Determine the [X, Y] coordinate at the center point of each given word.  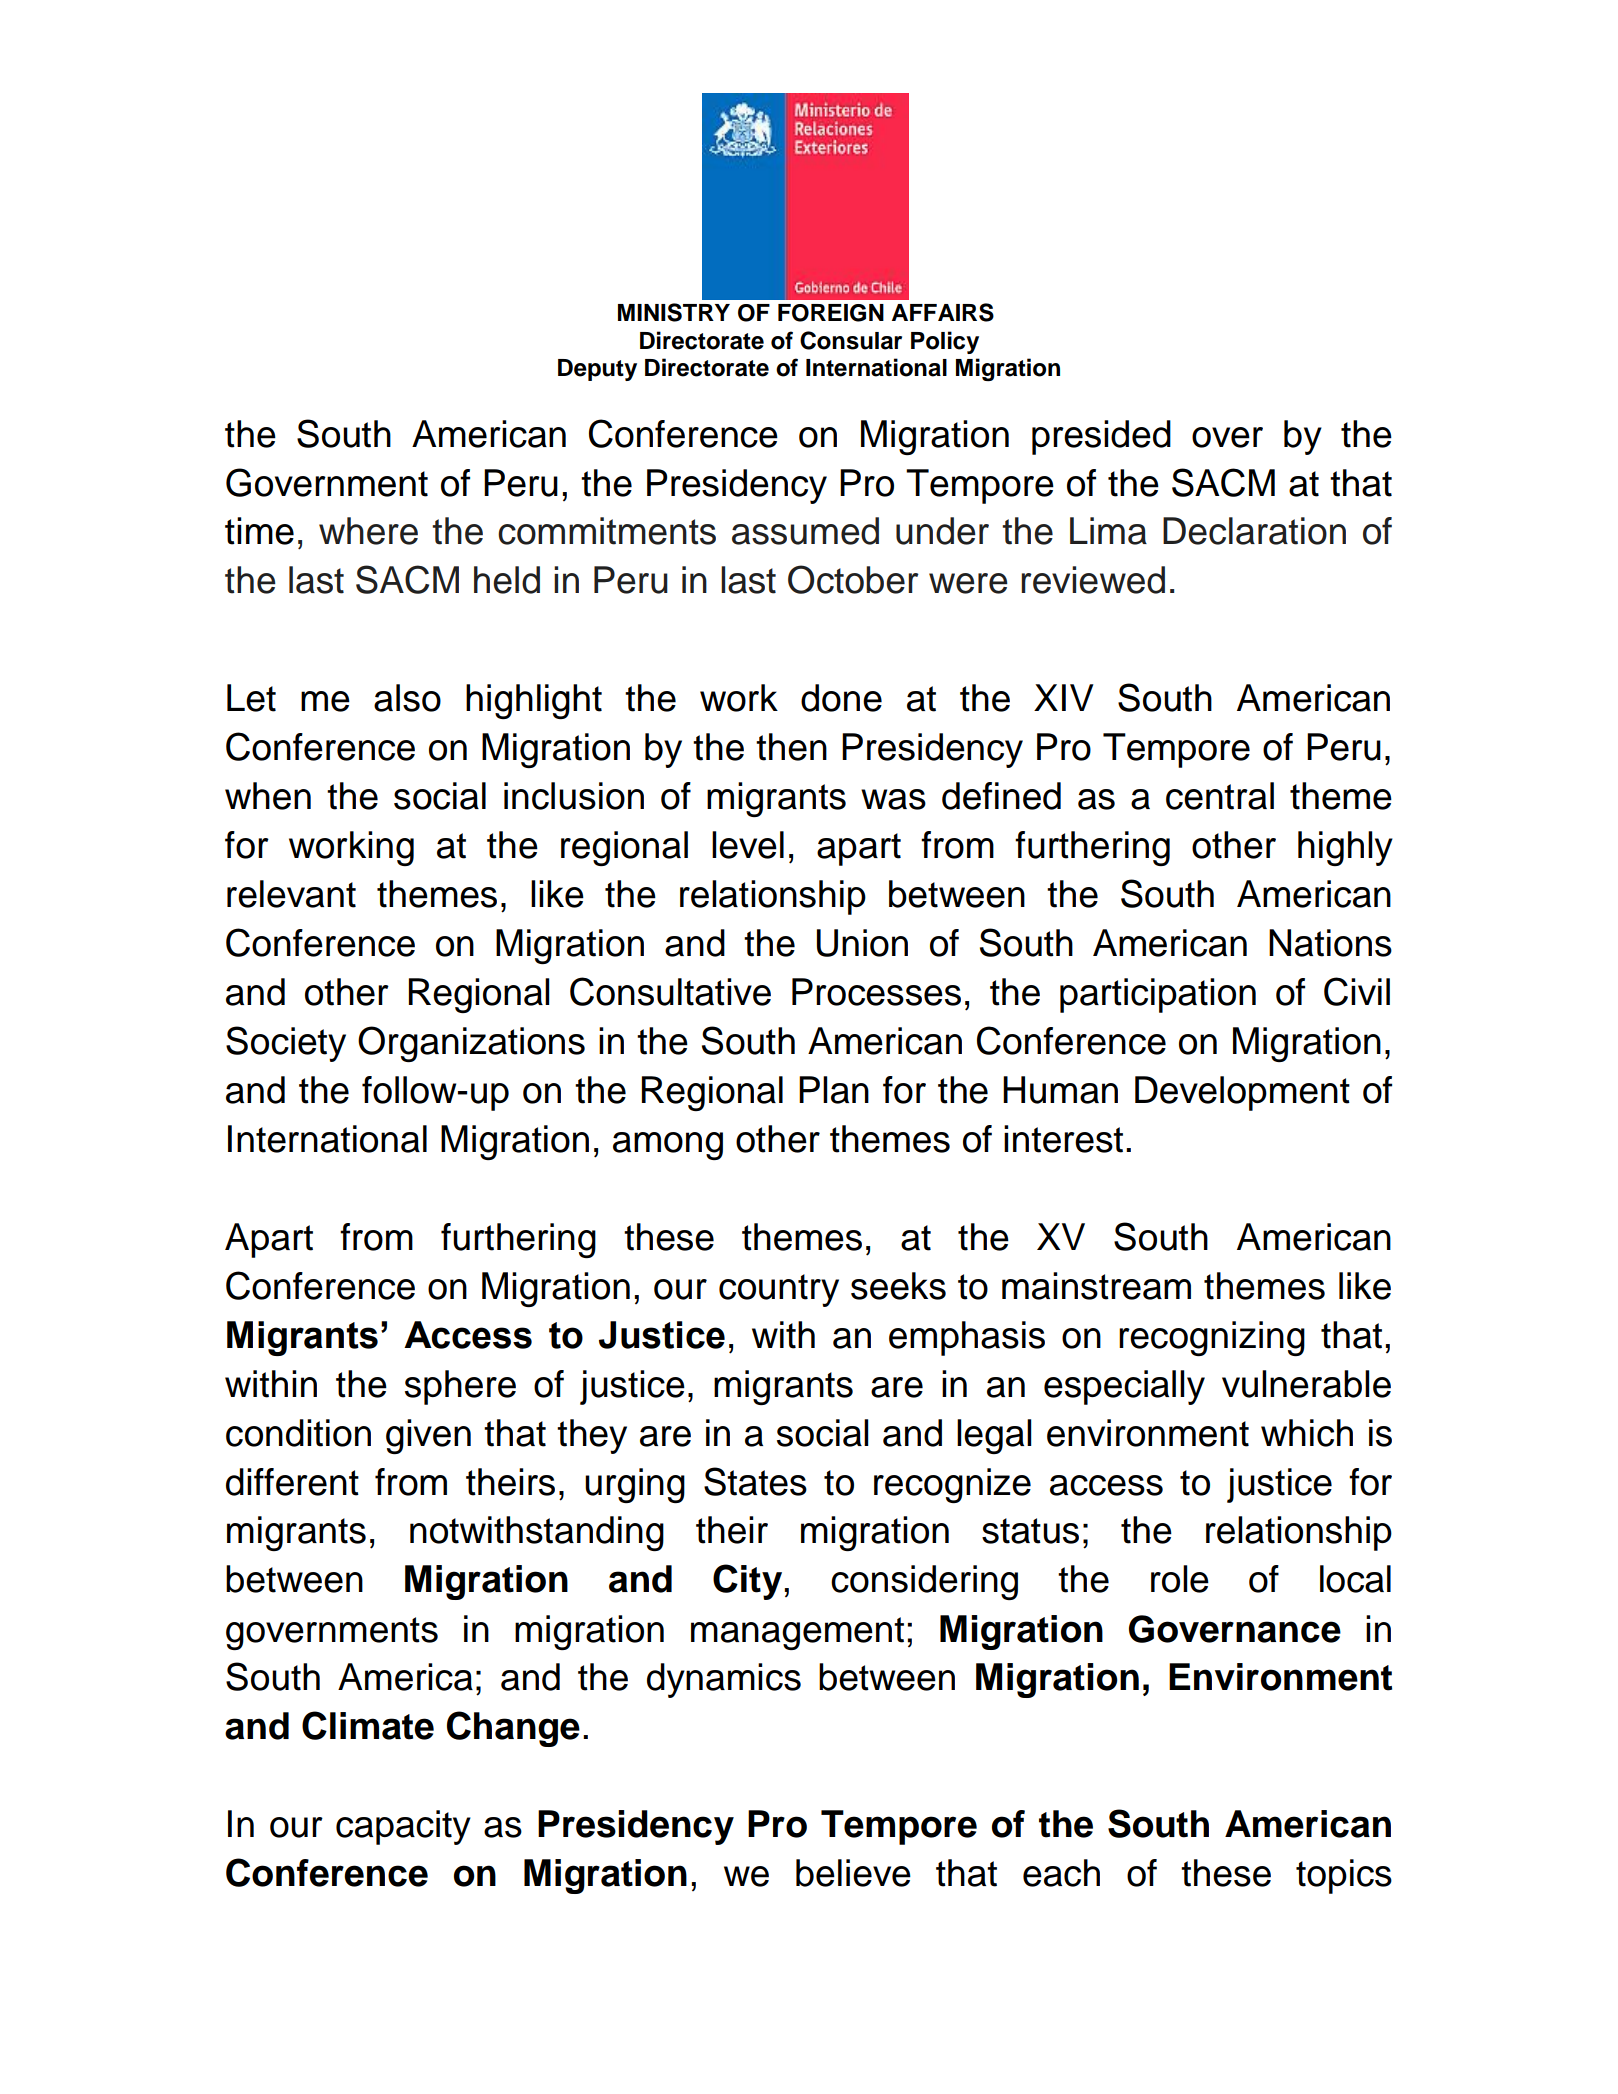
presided [1101, 437]
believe [853, 1873]
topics [1344, 1876]
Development [1242, 1093]
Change [513, 1729]
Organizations [471, 1044]
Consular [851, 340]
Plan [834, 1090]
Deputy [597, 370]
